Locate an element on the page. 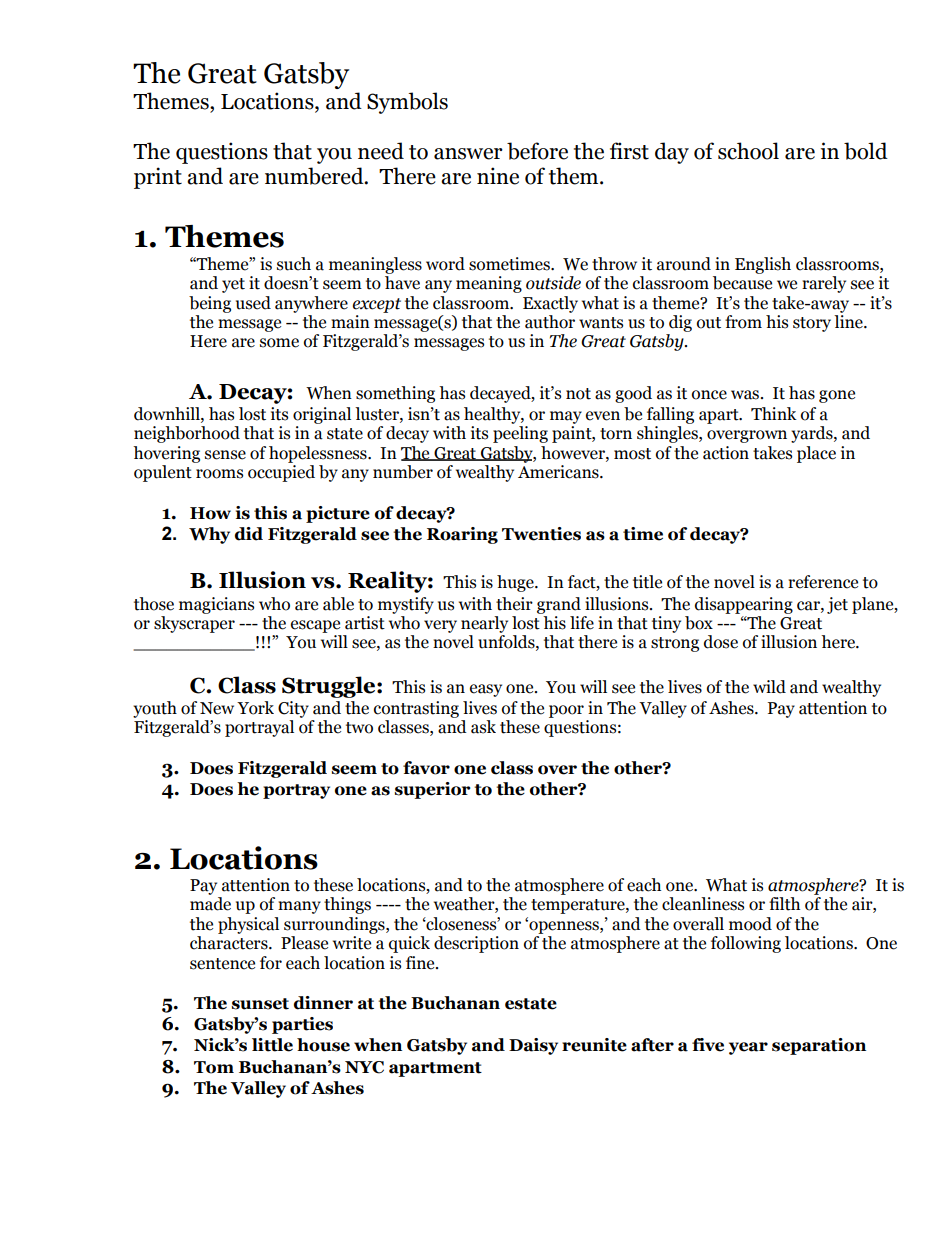  little is located at coordinates (272, 1045).
